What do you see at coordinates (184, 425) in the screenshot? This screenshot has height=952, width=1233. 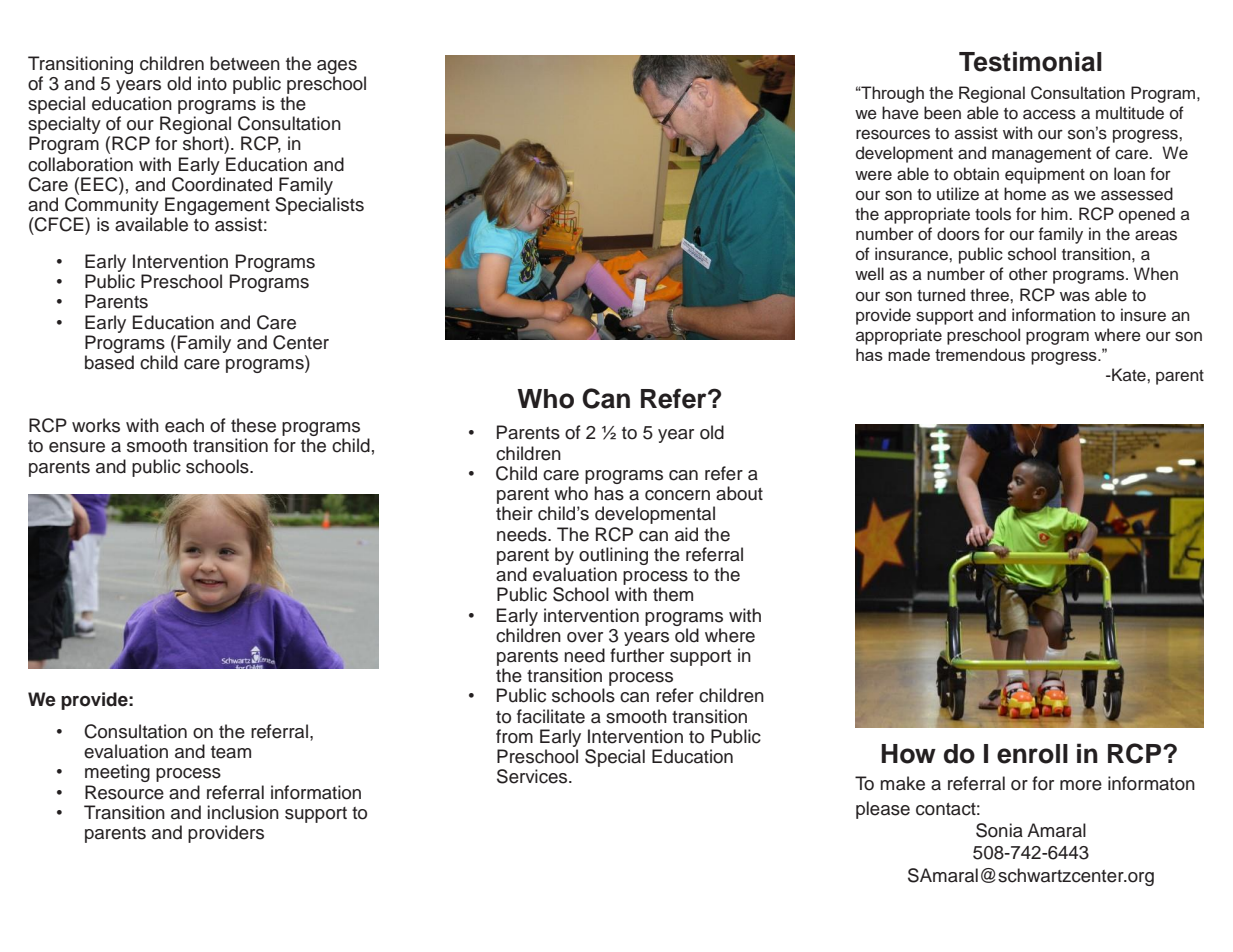 I see `each` at bounding box center [184, 425].
